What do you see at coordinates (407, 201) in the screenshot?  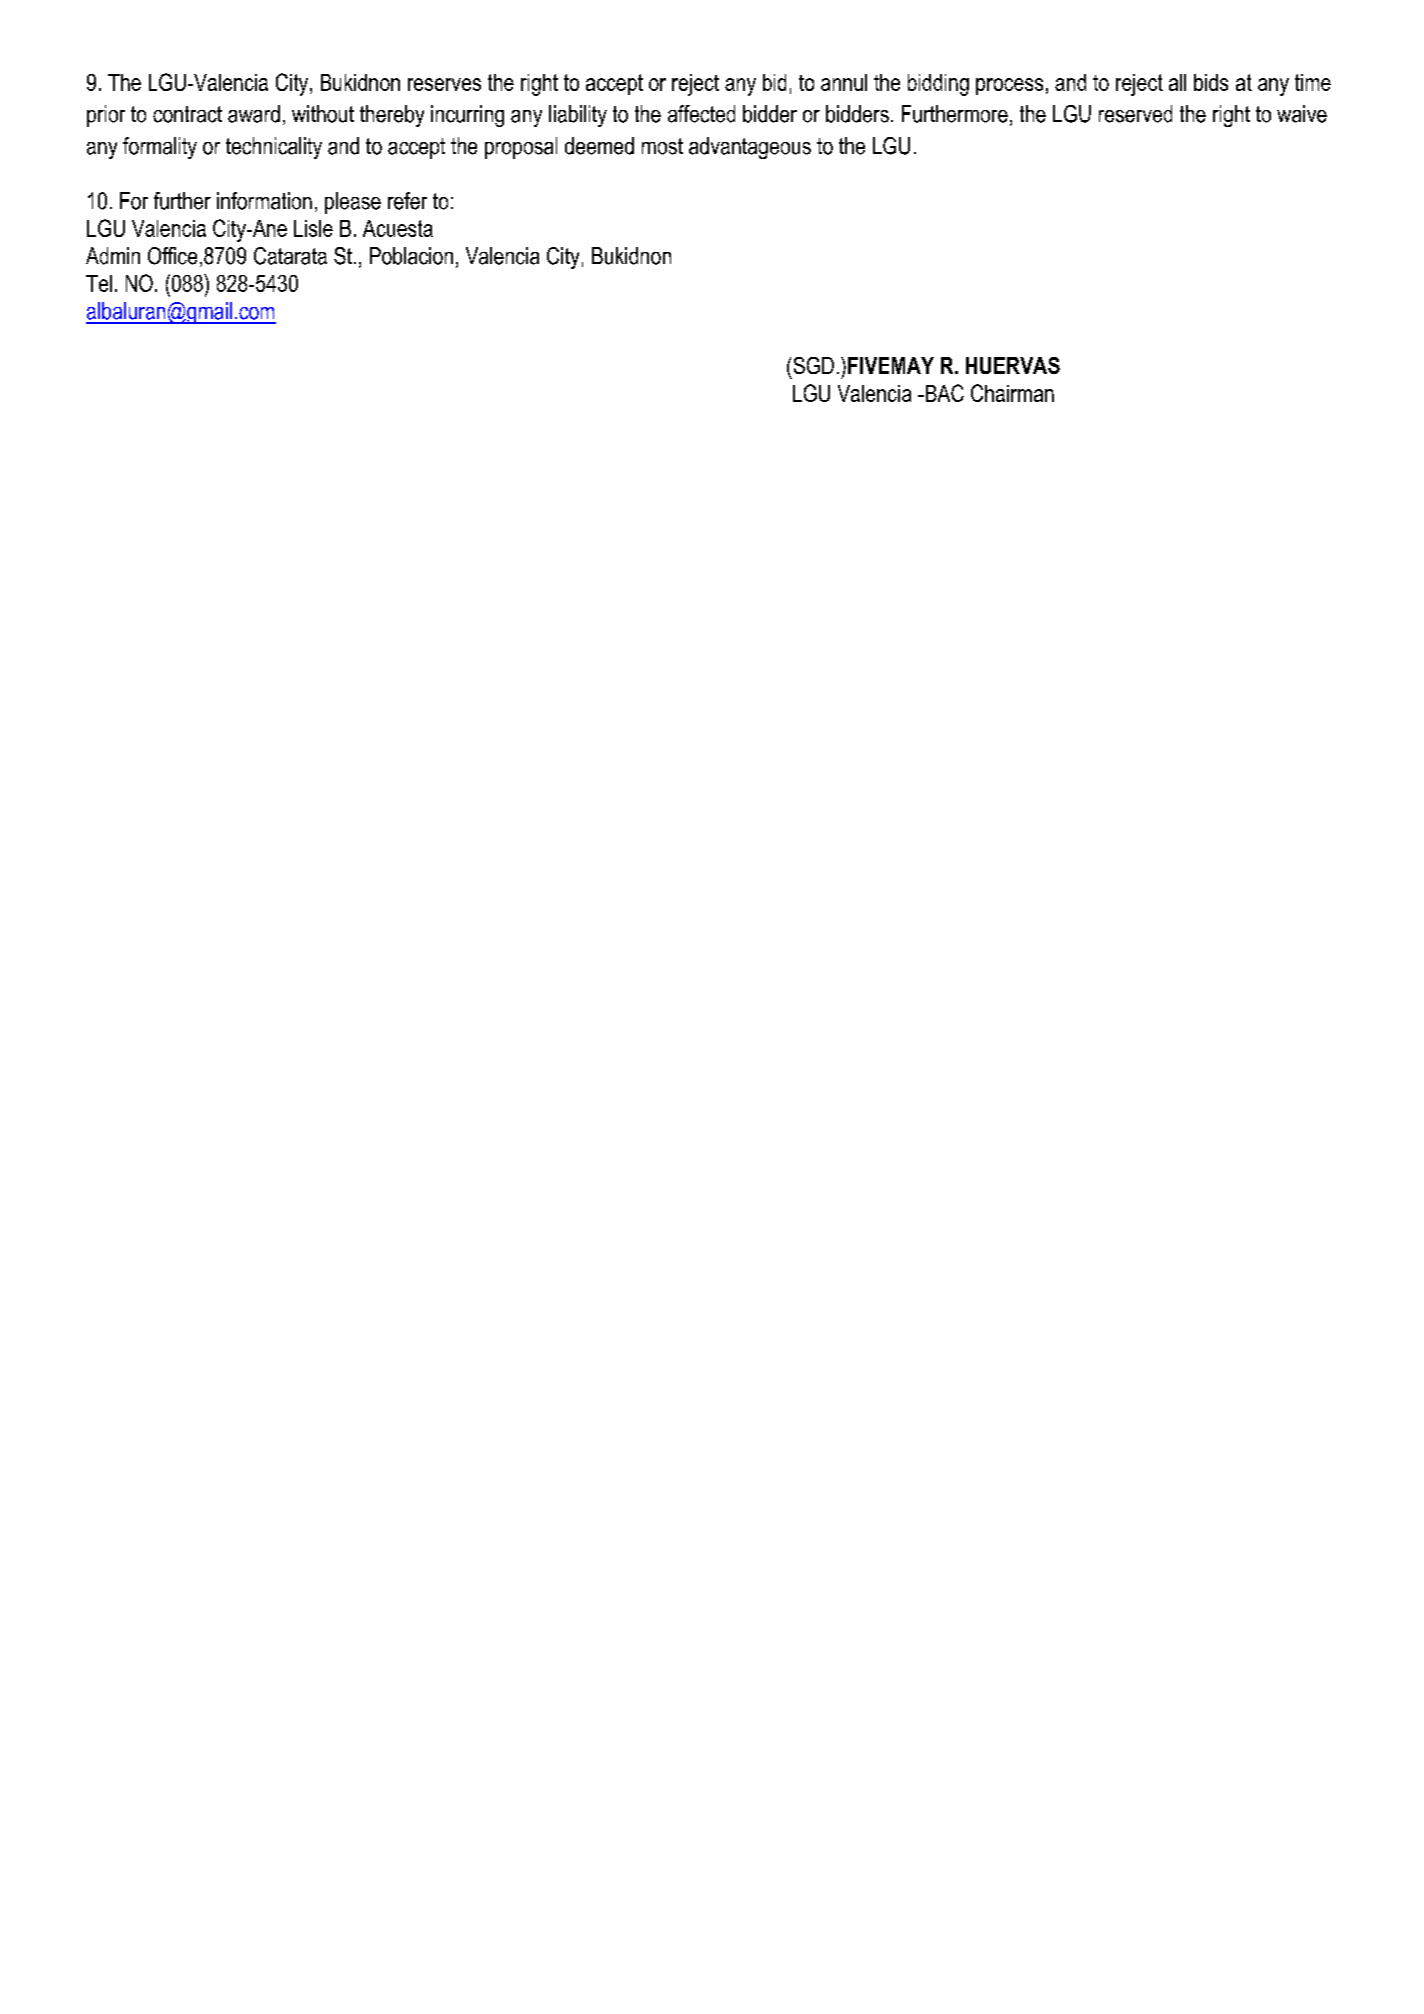 I see `refer` at bounding box center [407, 201].
